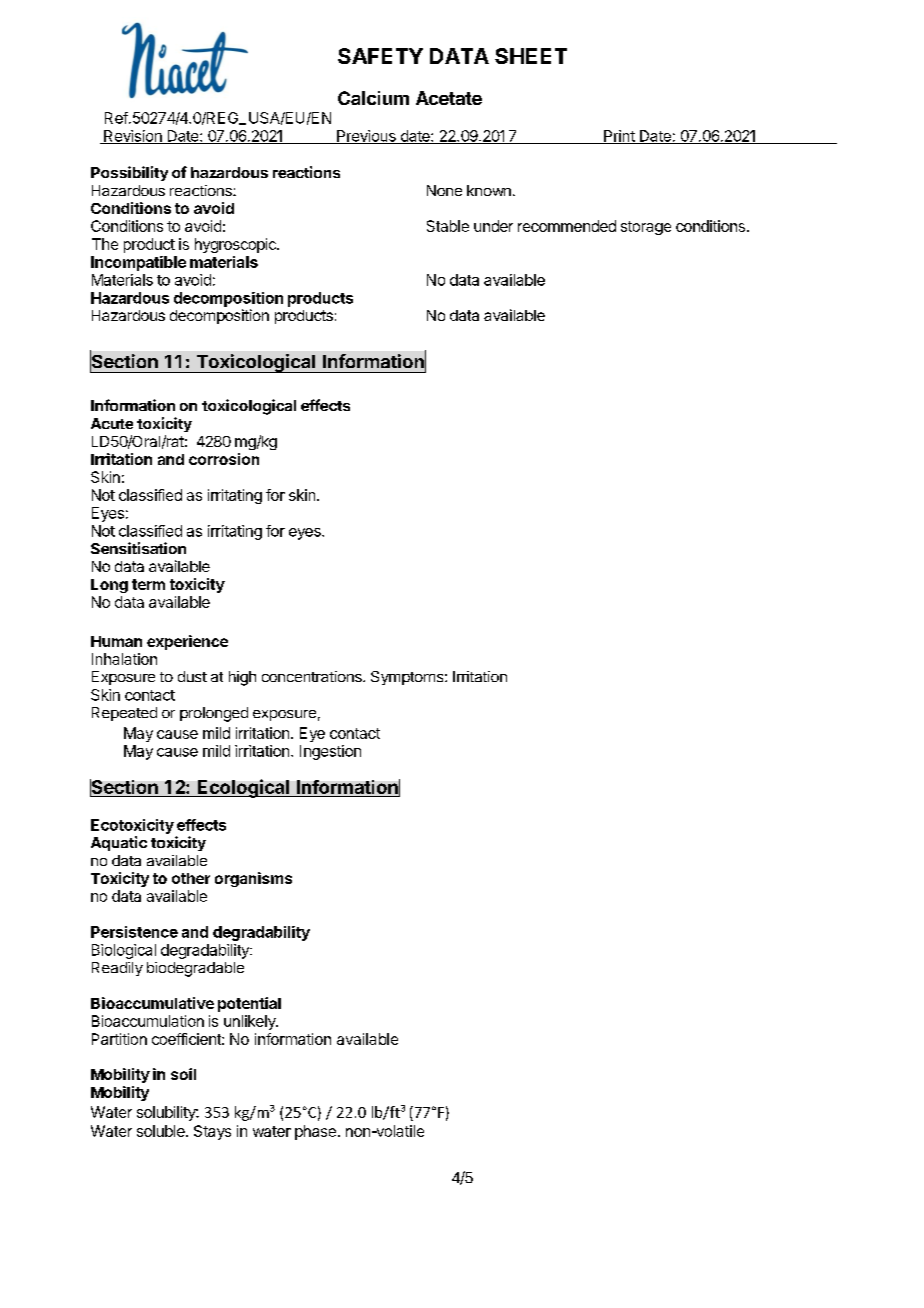 The image size is (924, 1308). I want to click on term, so click(148, 584).
